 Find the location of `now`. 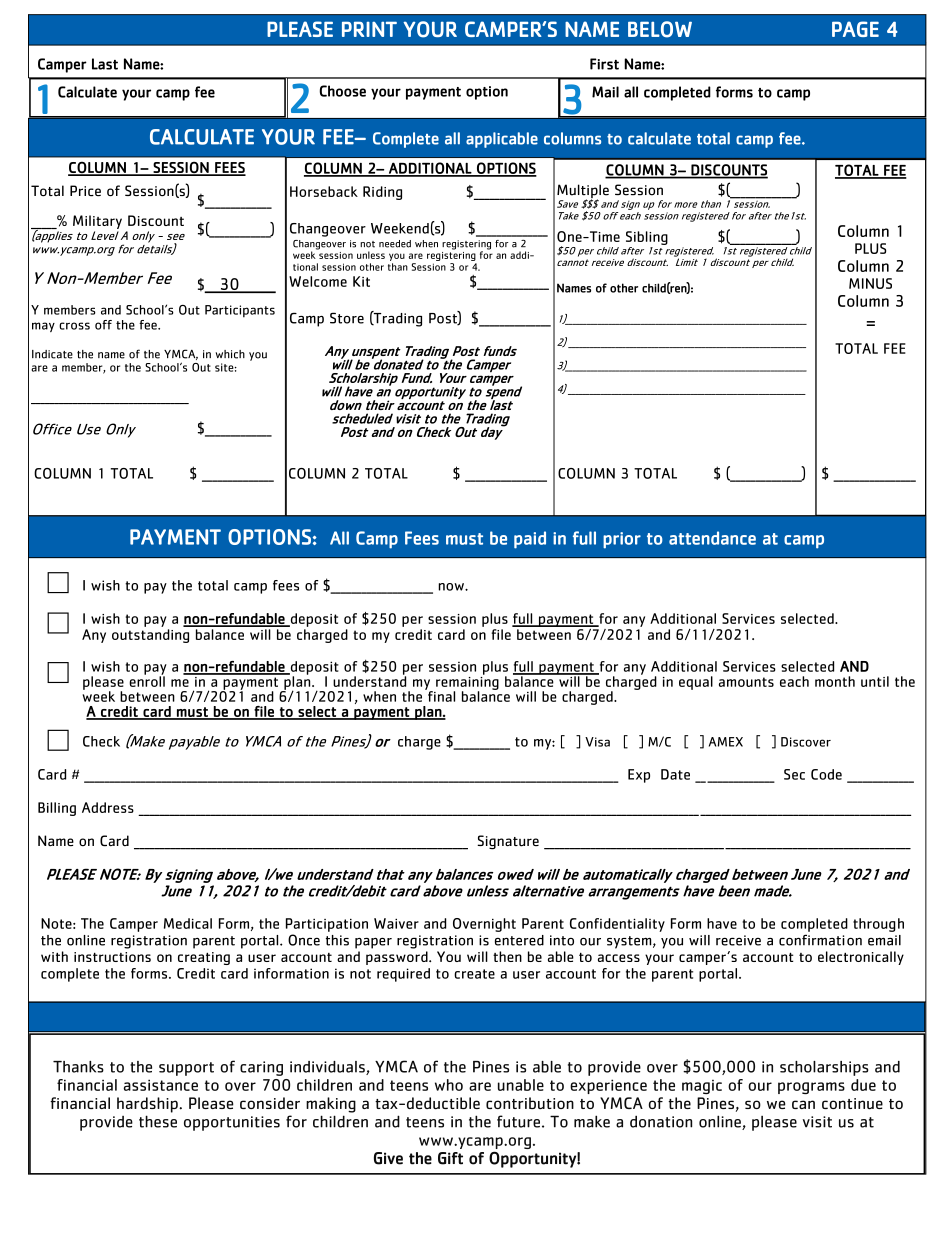

now is located at coordinates (452, 587).
